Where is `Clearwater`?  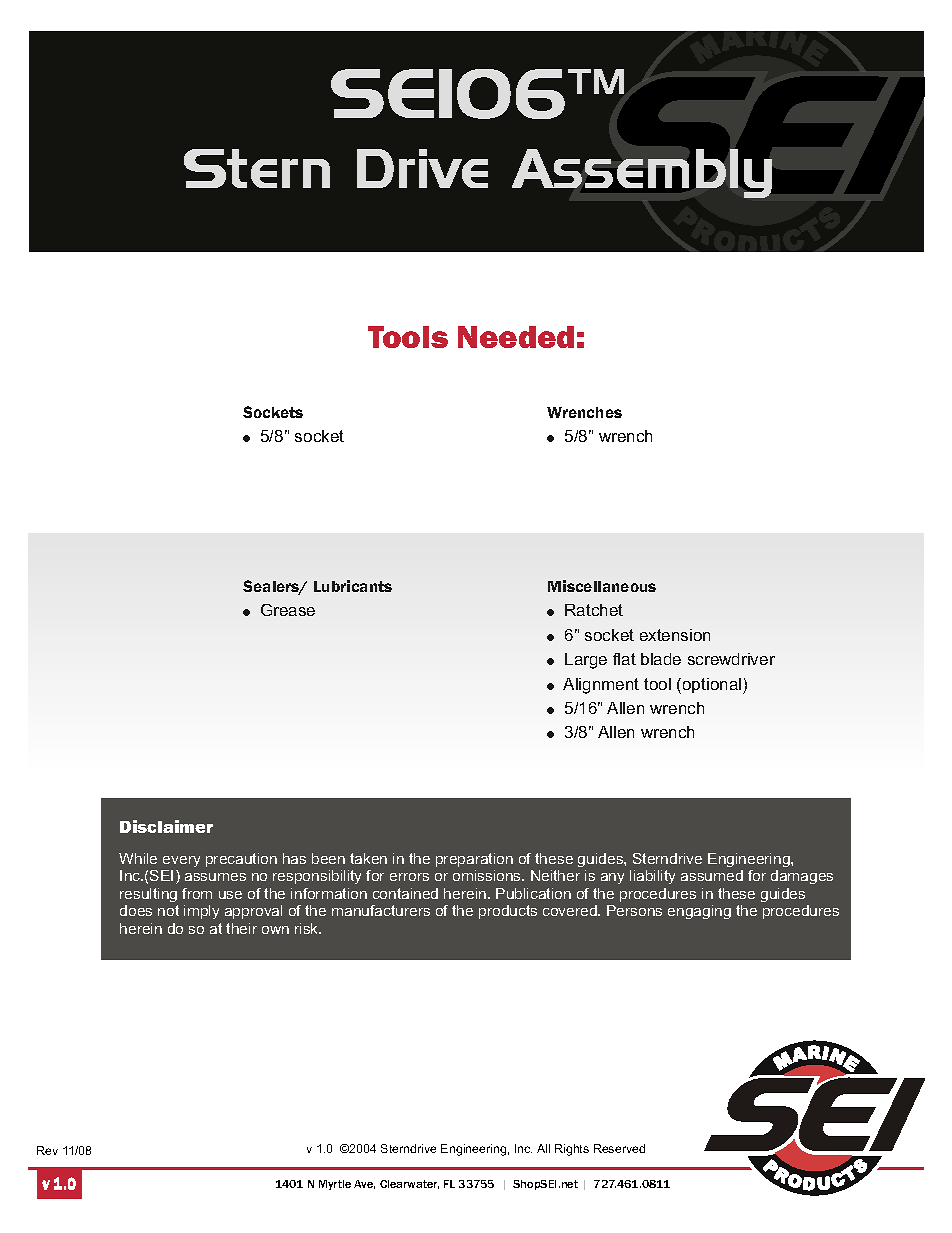
Clearwater is located at coordinates (409, 1184).
